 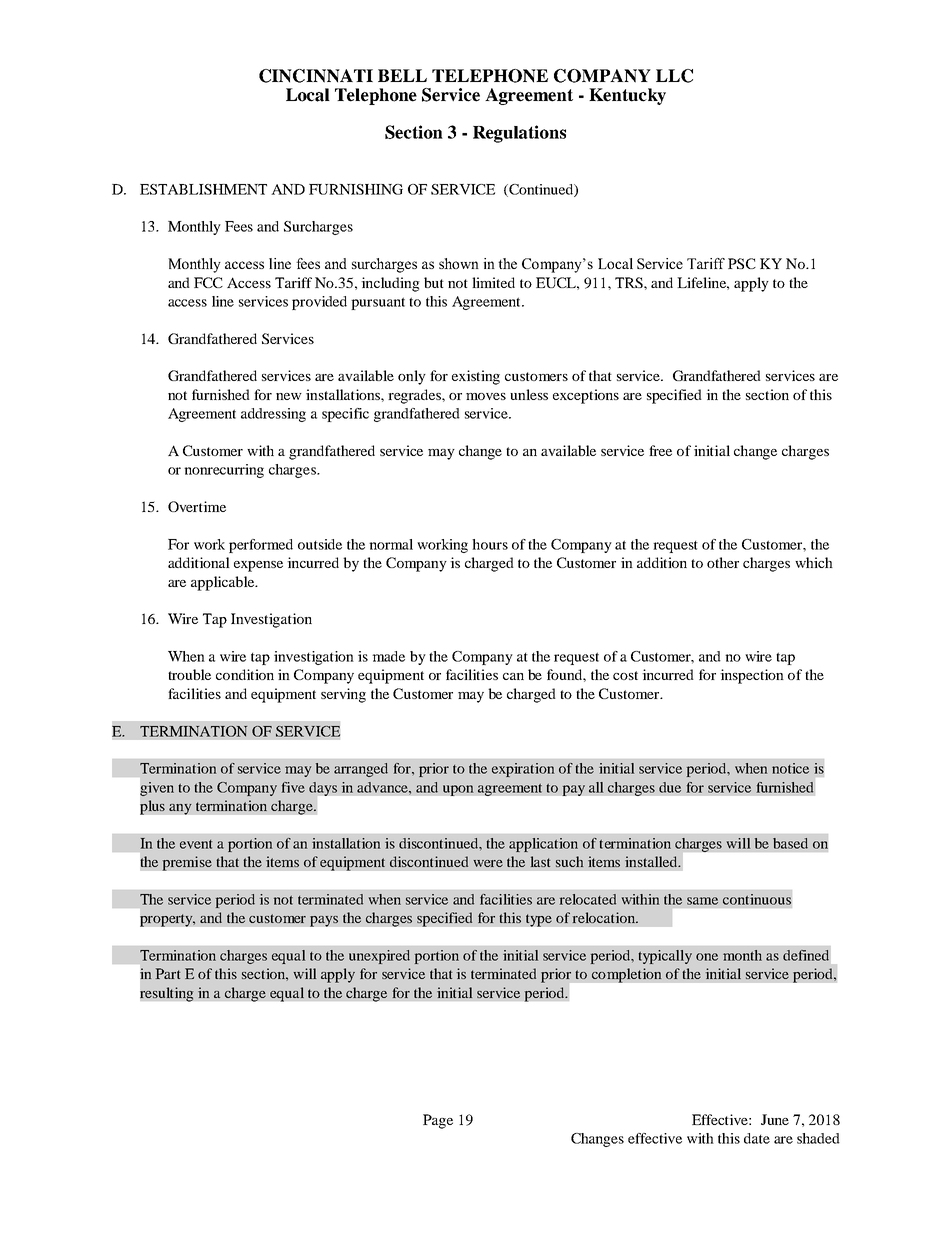 What do you see at coordinates (273, 415) in the screenshot?
I see `addressing` at bounding box center [273, 415].
